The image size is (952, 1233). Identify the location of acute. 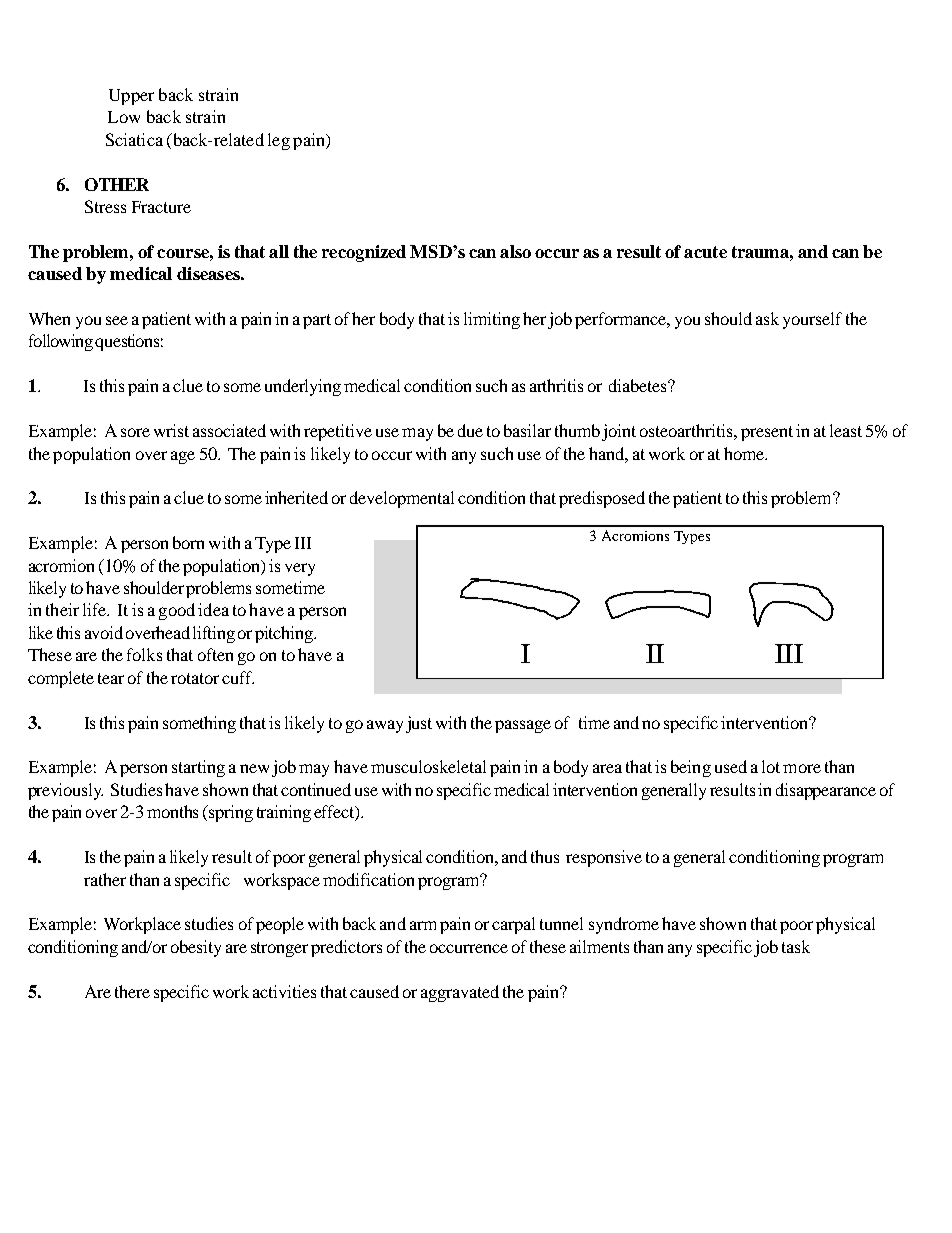
(705, 252).
